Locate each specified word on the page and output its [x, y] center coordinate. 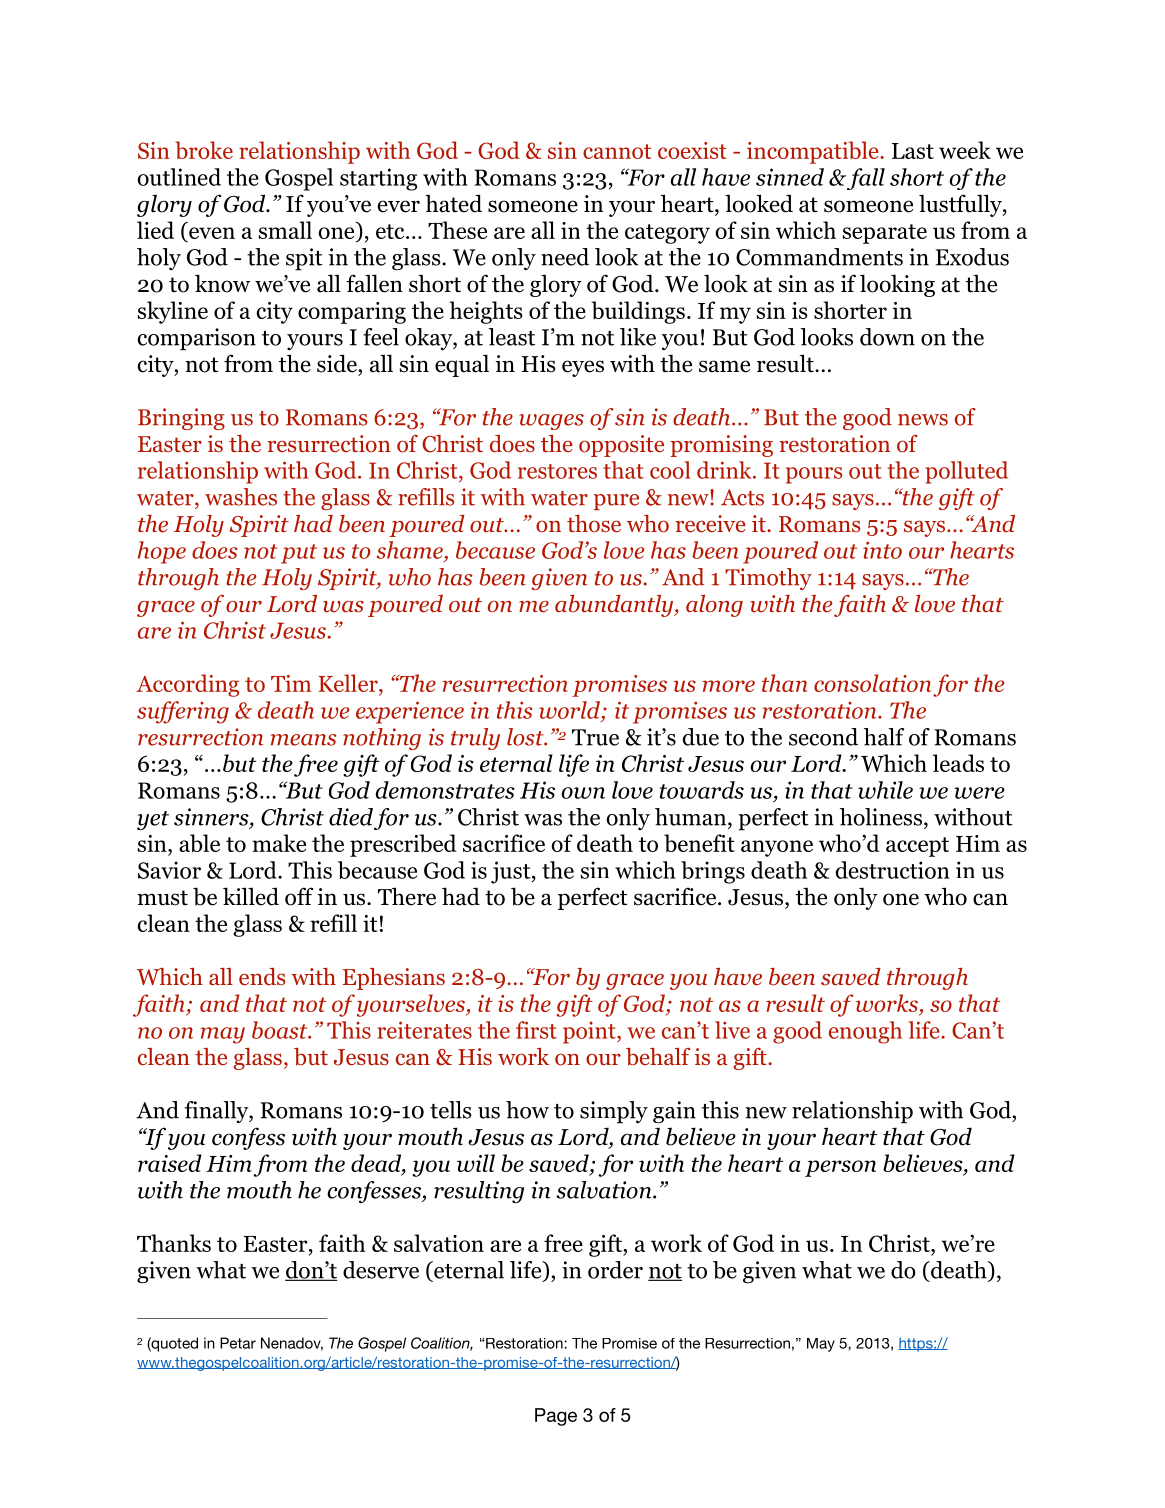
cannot [617, 151]
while [885, 790]
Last [913, 151]
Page [556, 1417]
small [285, 230]
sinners [212, 818]
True [595, 737]
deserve [381, 1270]
